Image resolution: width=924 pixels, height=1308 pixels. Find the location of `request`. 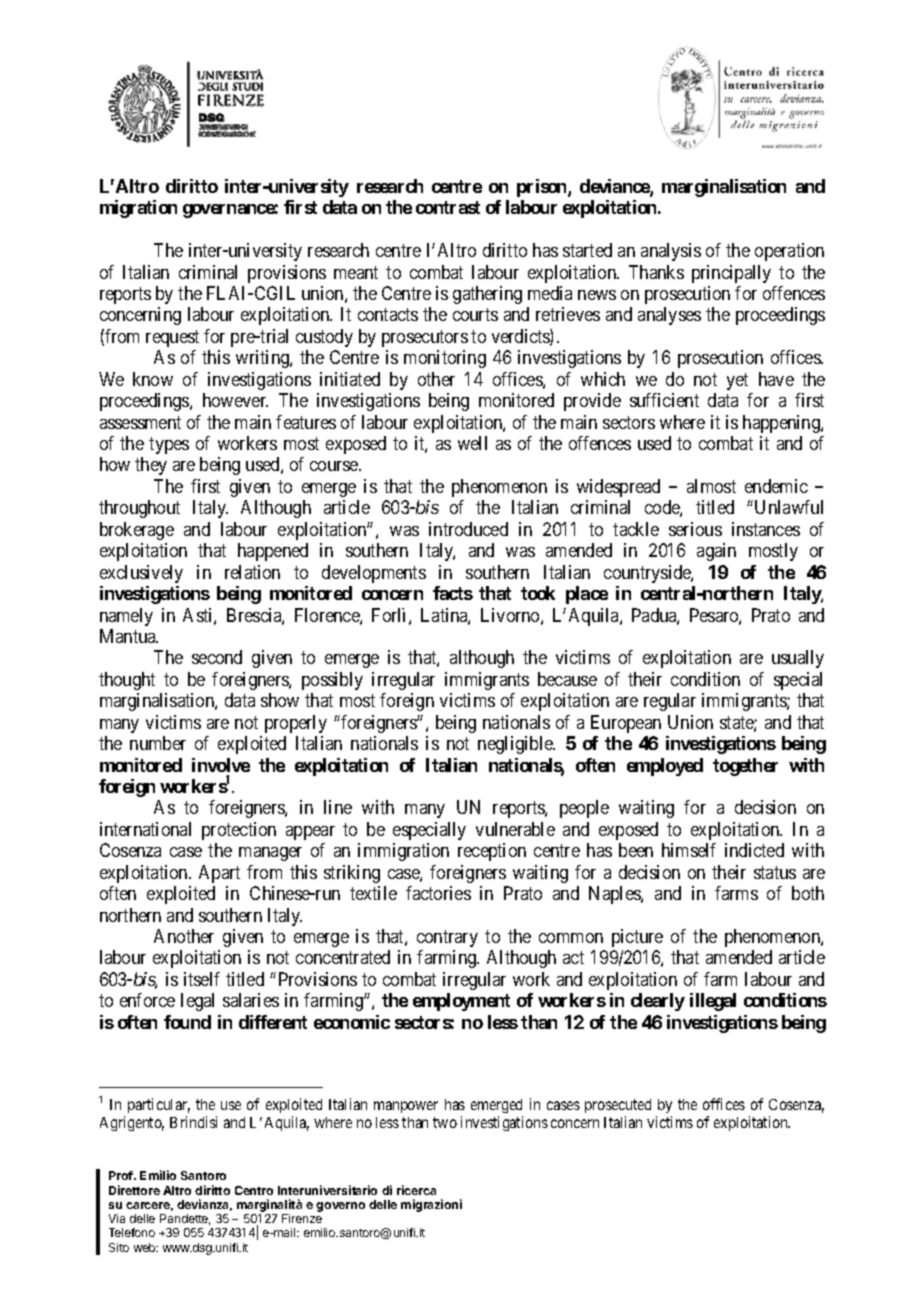

request is located at coordinates (172, 338).
